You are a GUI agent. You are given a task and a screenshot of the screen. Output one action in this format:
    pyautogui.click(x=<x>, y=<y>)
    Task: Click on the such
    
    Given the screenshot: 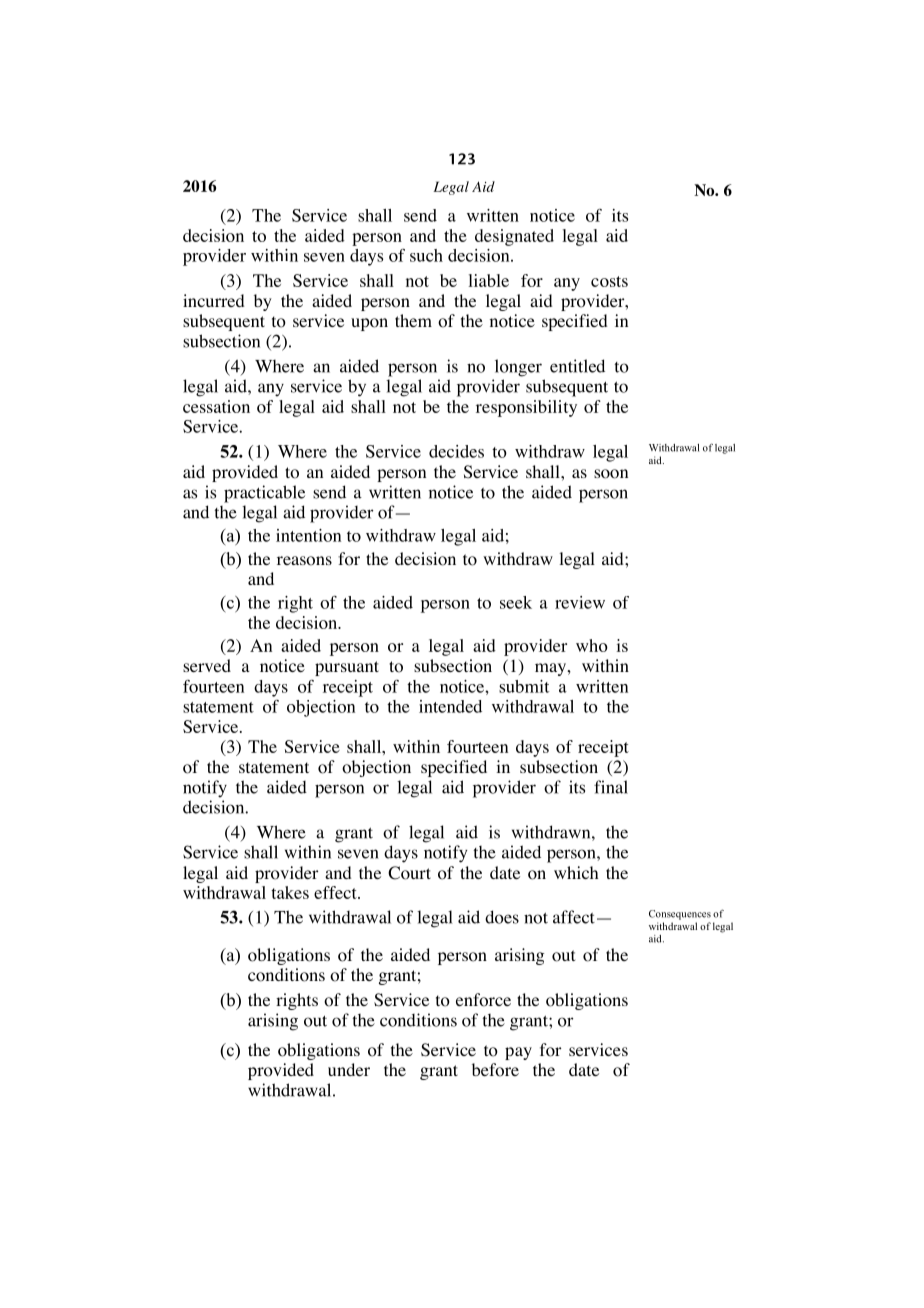 What is the action you would take?
    pyautogui.click(x=426, y=255)
